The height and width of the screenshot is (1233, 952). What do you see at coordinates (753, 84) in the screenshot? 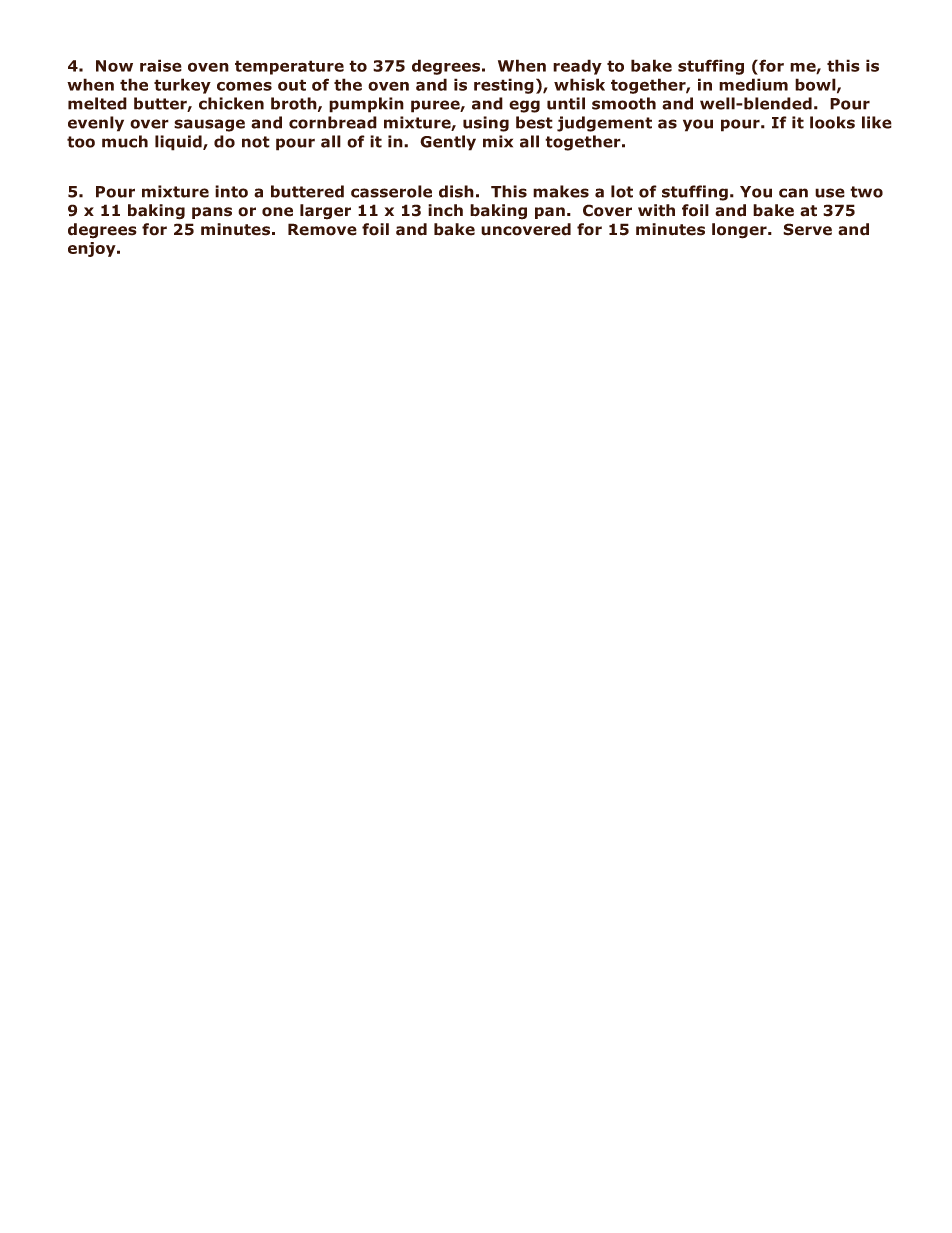
I see `medium` at bounding box center [753, 84].
